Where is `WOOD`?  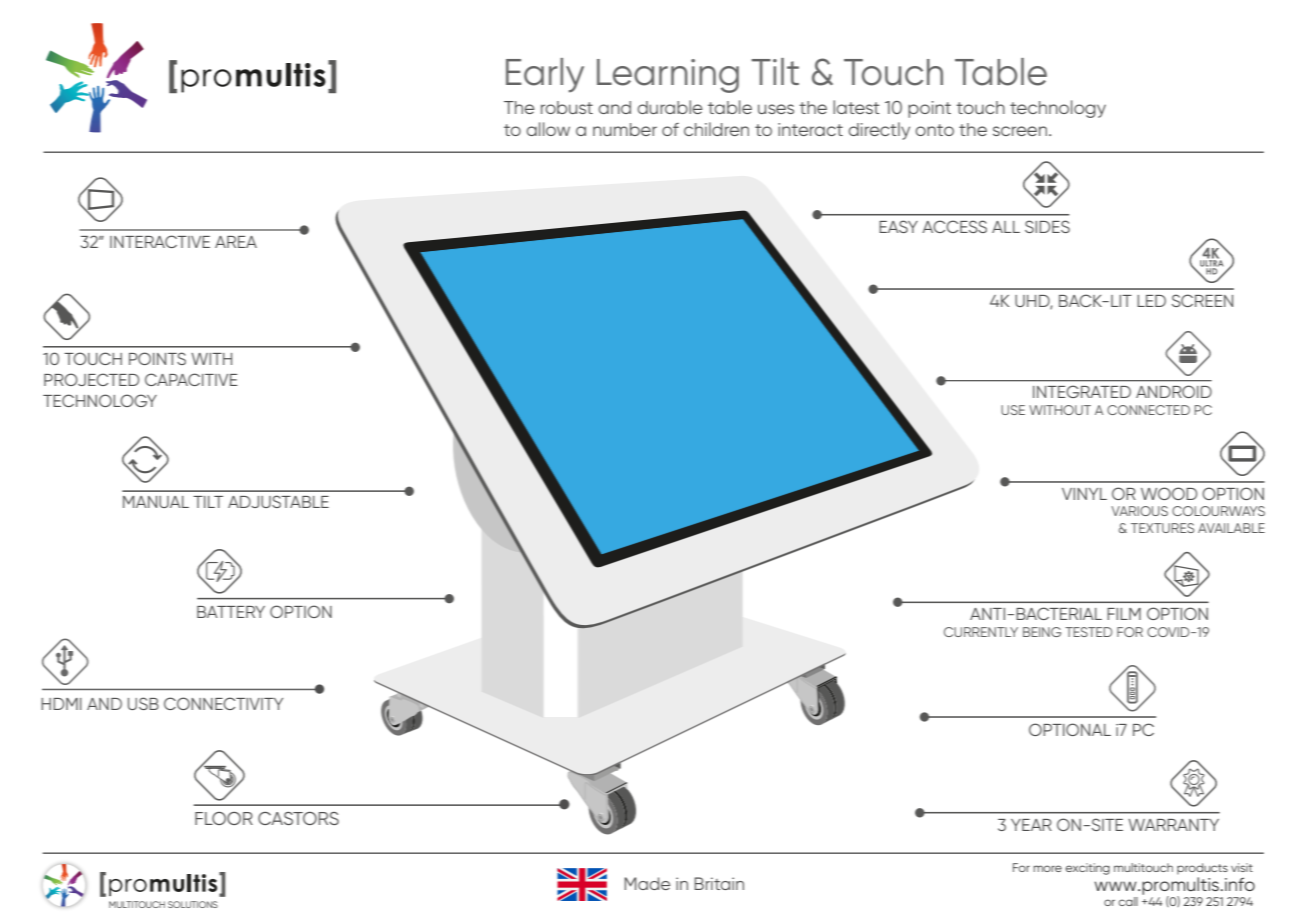 WOOD is located at coordinates (1169, 493).
